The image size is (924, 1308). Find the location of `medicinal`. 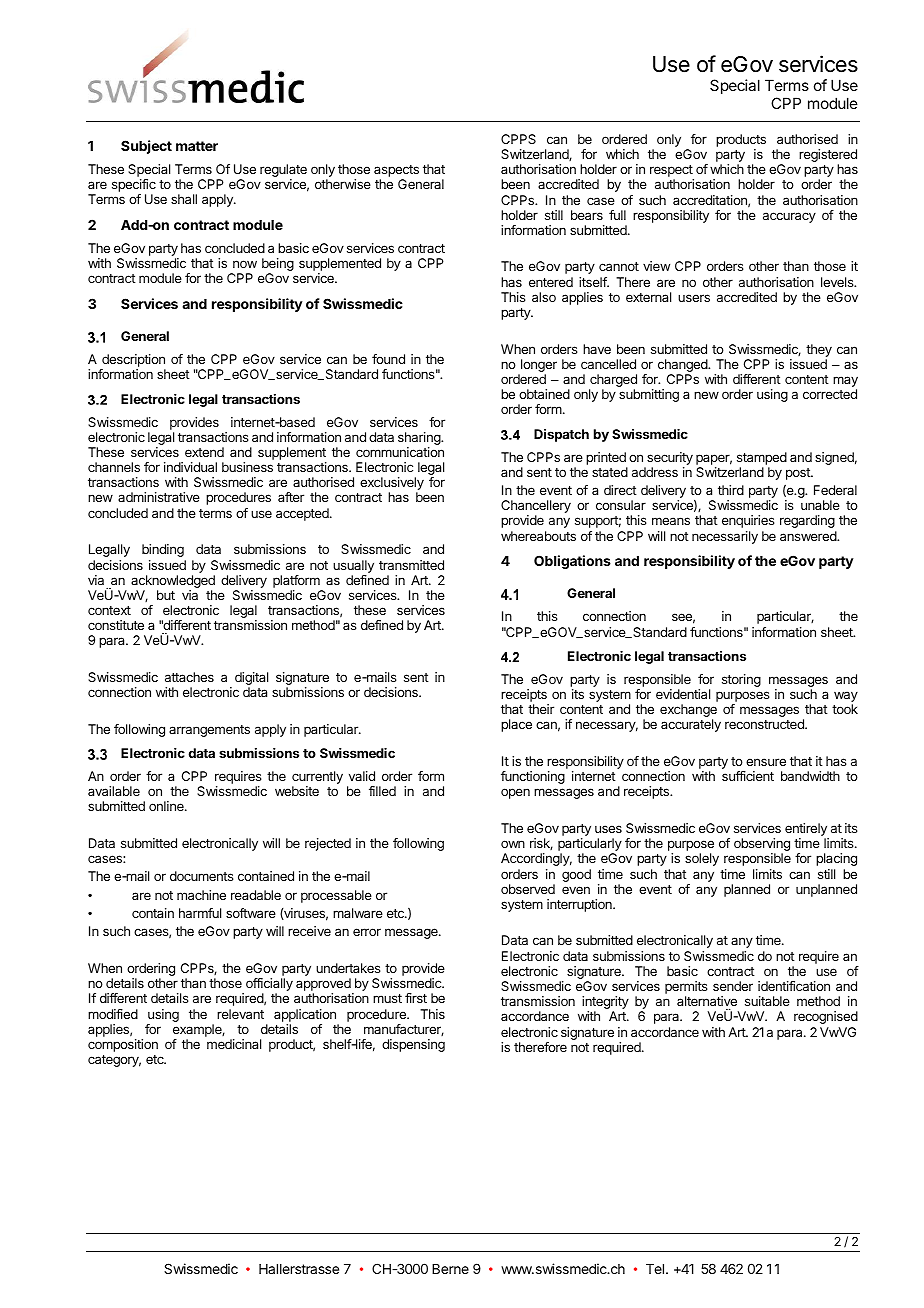

medicinal is located at coordinates (234, 1044).
